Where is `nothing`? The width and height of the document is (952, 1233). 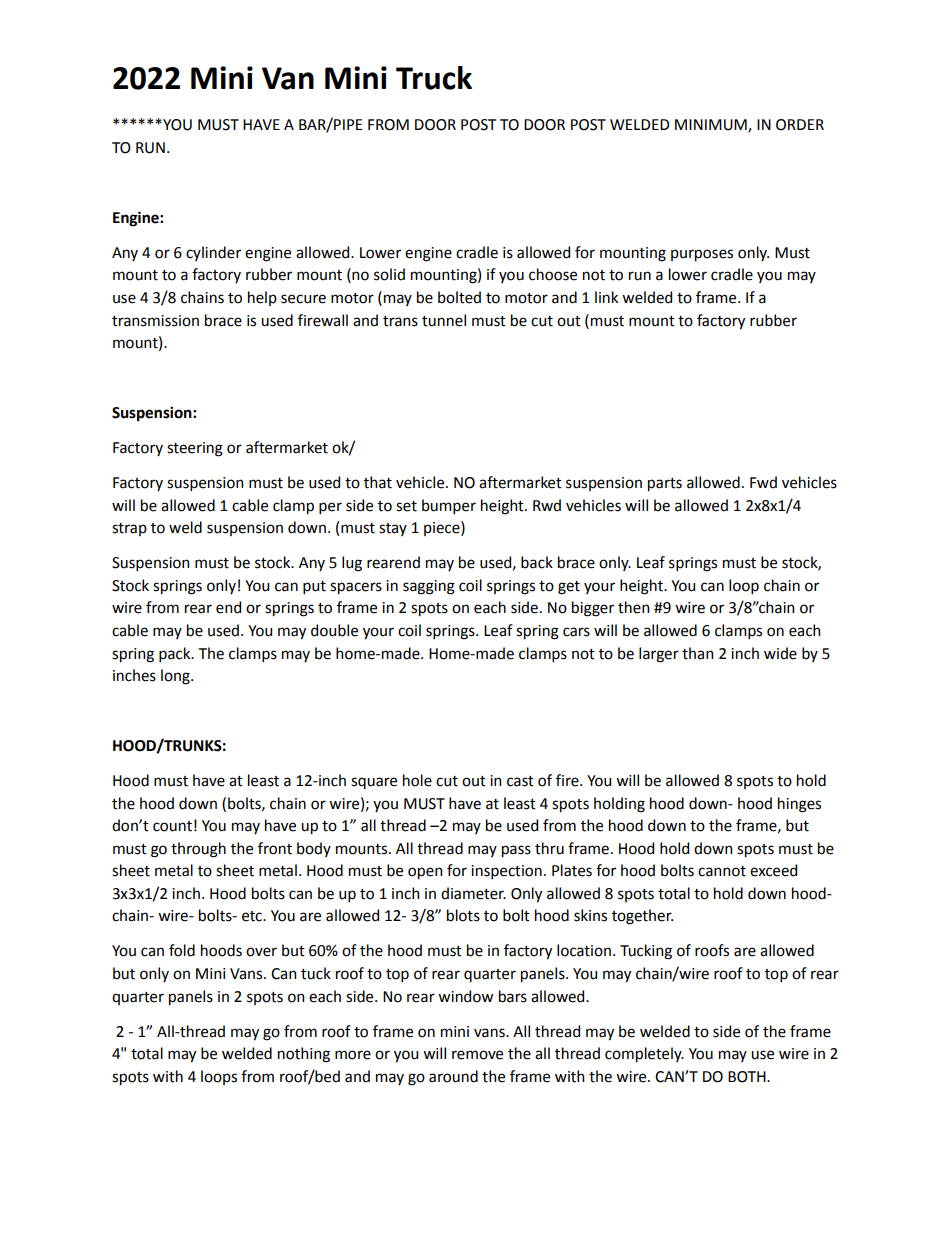 nothing is located at coordinates (304, 1055).
